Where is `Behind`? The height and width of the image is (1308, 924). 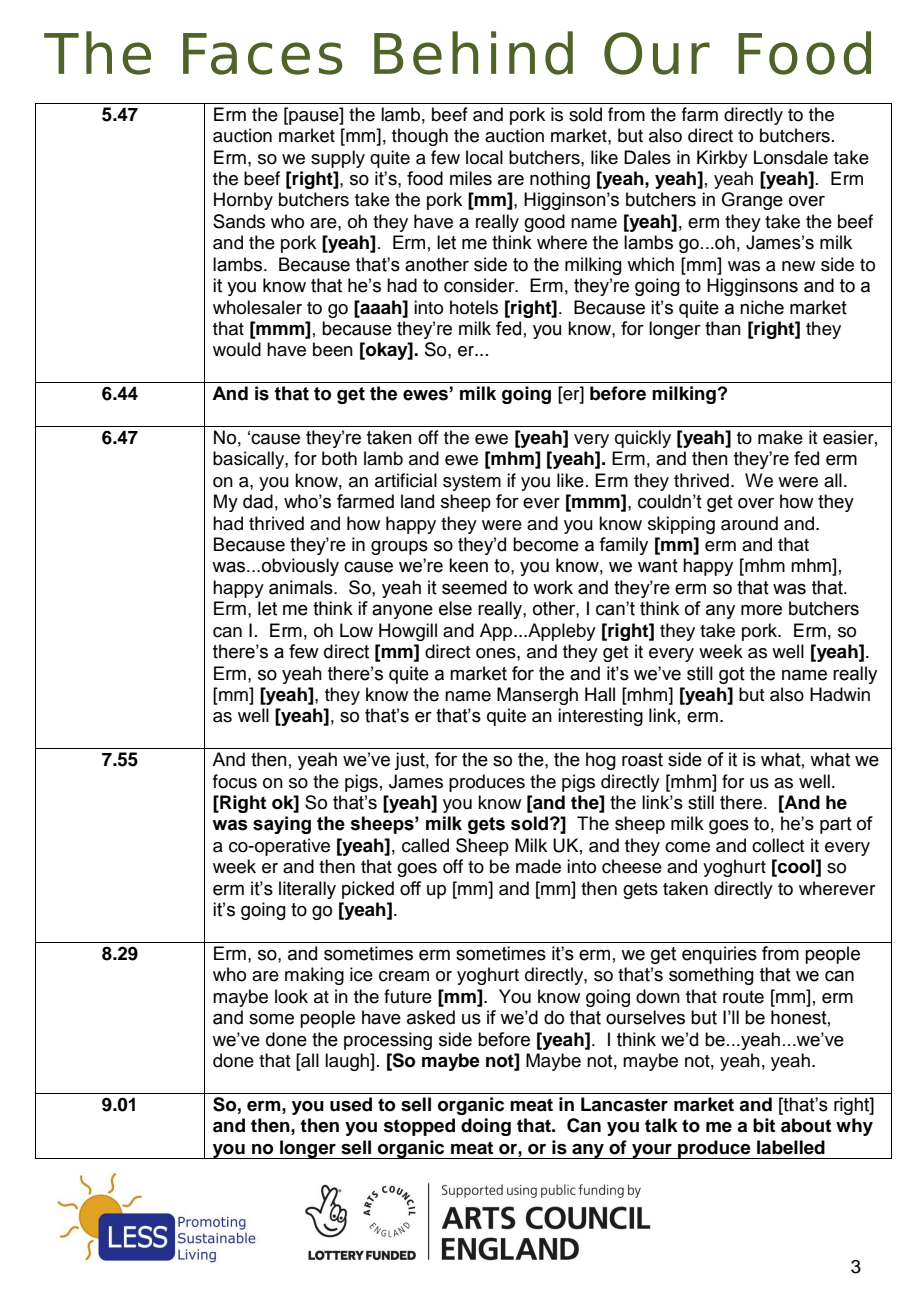
Behind is located at coordinates (473, 53).
